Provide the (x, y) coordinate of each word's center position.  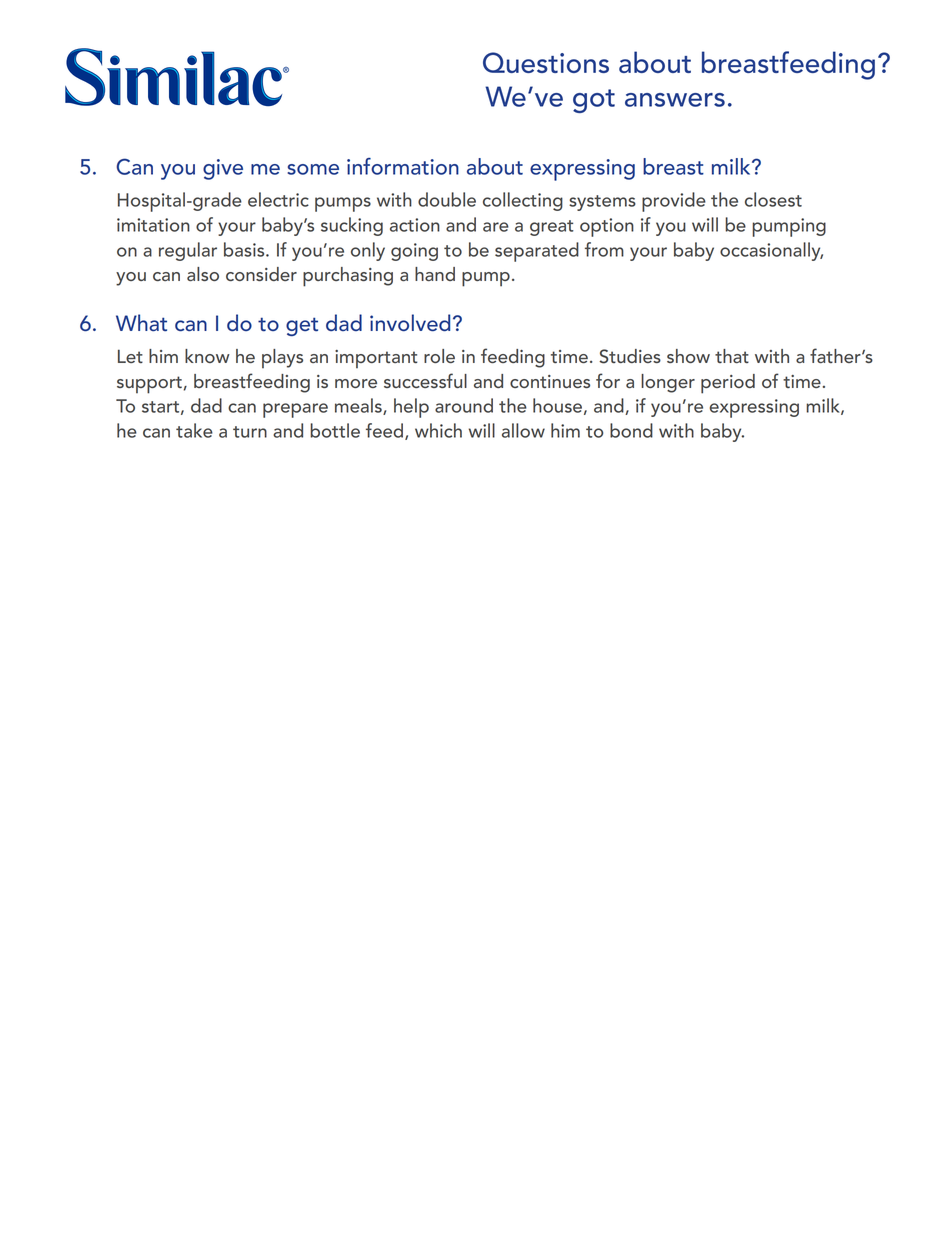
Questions (546, 62)
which (438, 430)
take (194, 430)
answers (675, 100)
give (223, 169)
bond (631, 430)
